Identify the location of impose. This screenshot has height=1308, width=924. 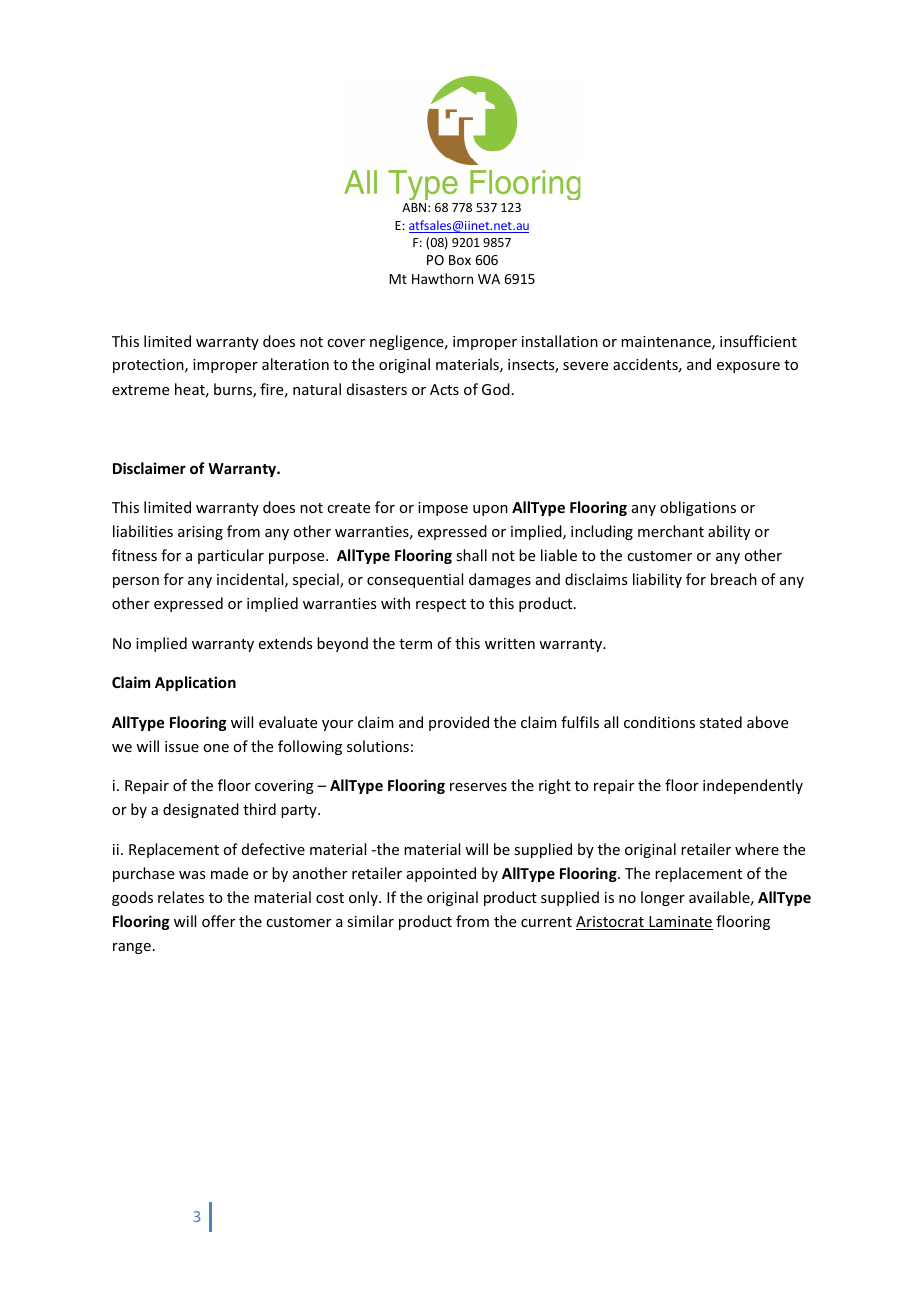
(443, 509).
